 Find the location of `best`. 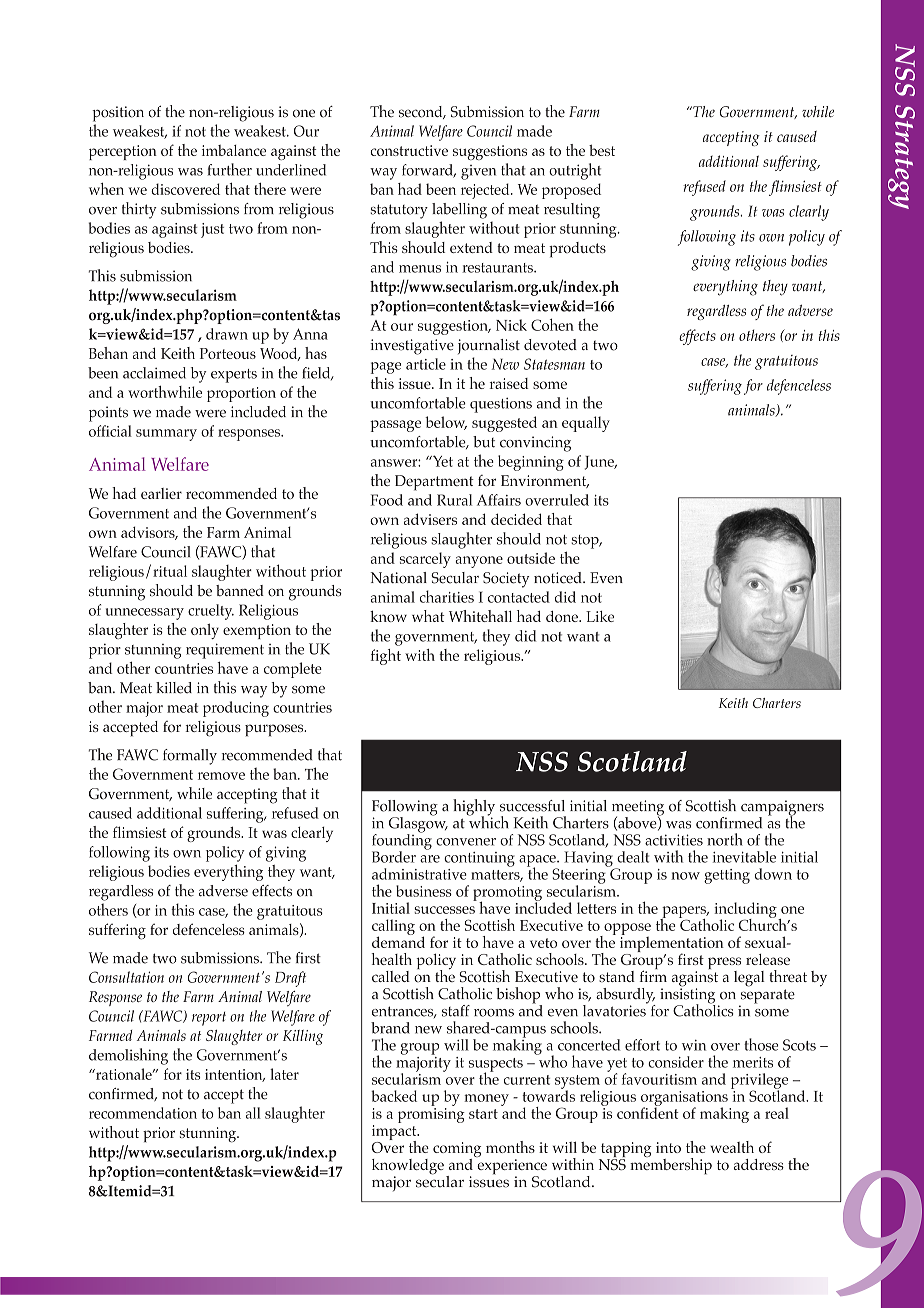

best is located at coordinates (602, 150).
